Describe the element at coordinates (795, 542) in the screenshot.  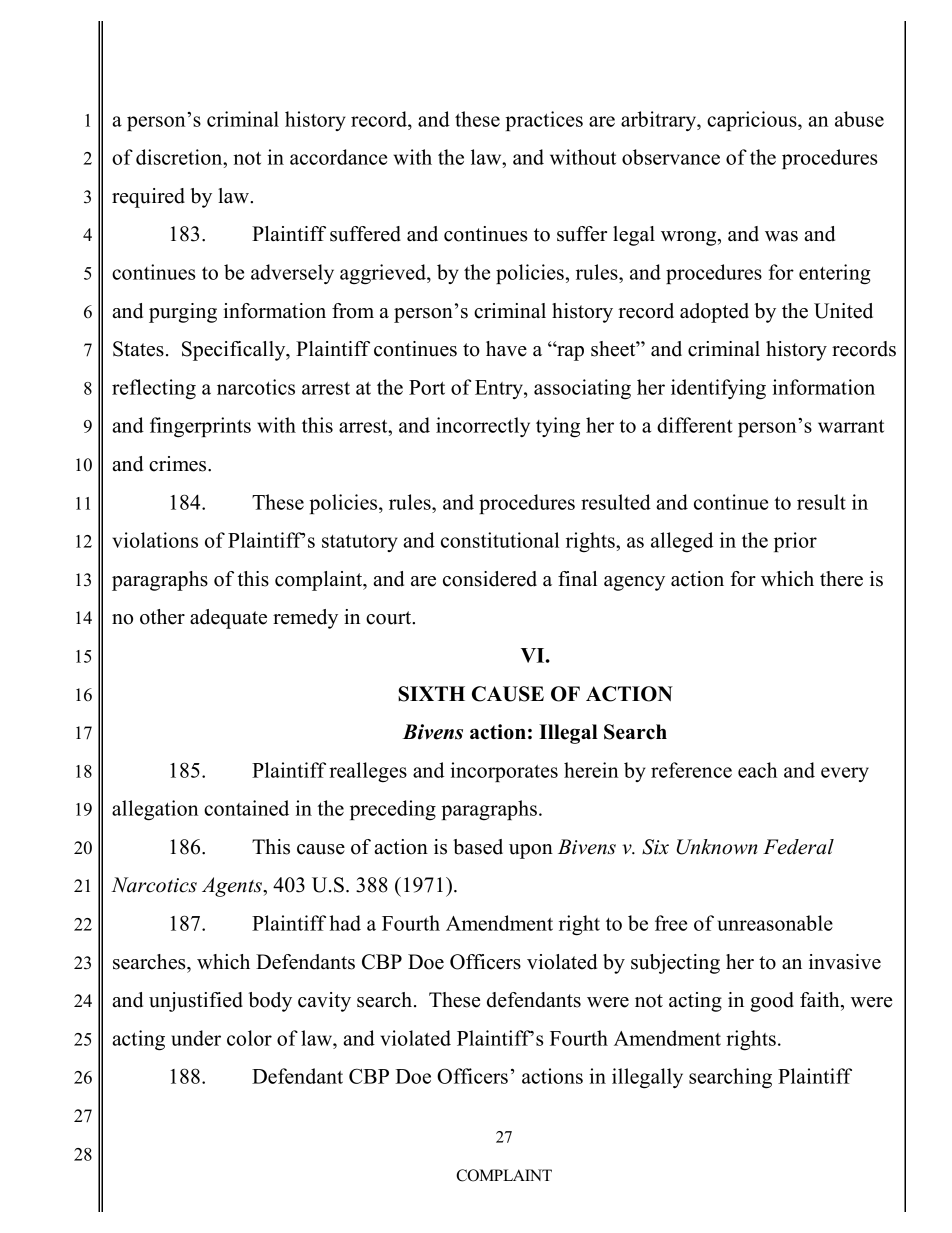
I see `prior` at that location.
